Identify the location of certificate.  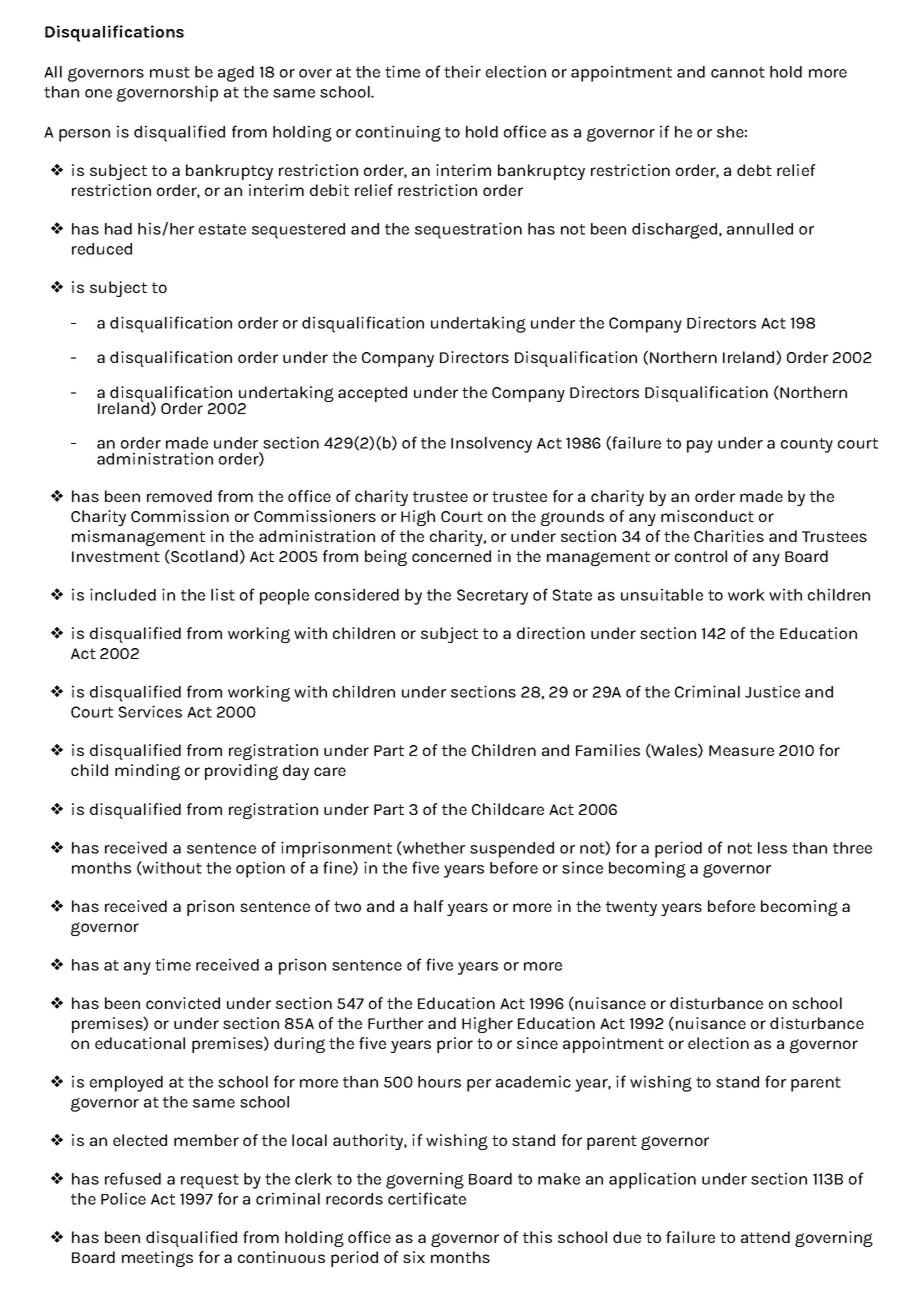
(427, 1198).
